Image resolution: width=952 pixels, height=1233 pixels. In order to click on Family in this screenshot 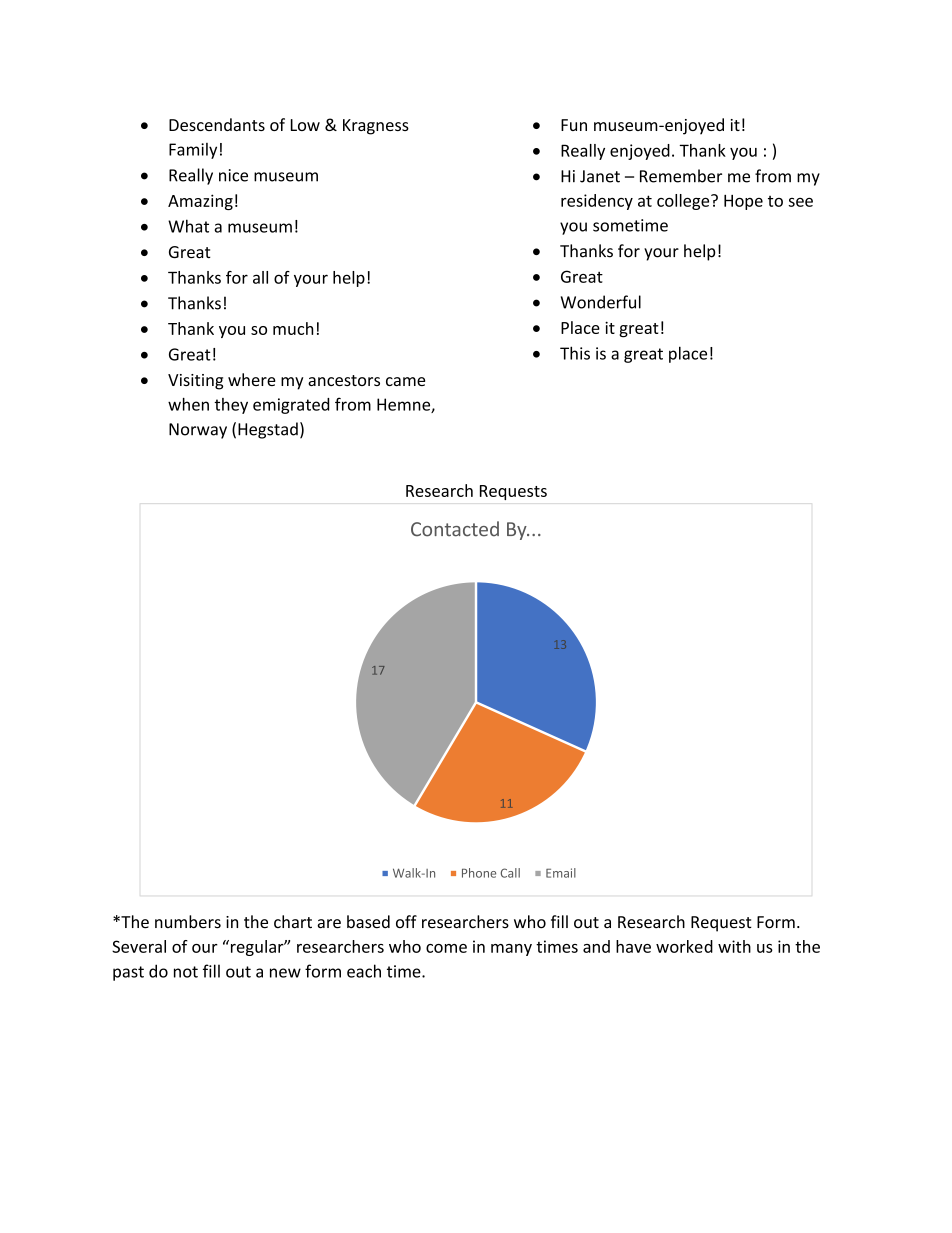, I will do `click(193, 151)`.
